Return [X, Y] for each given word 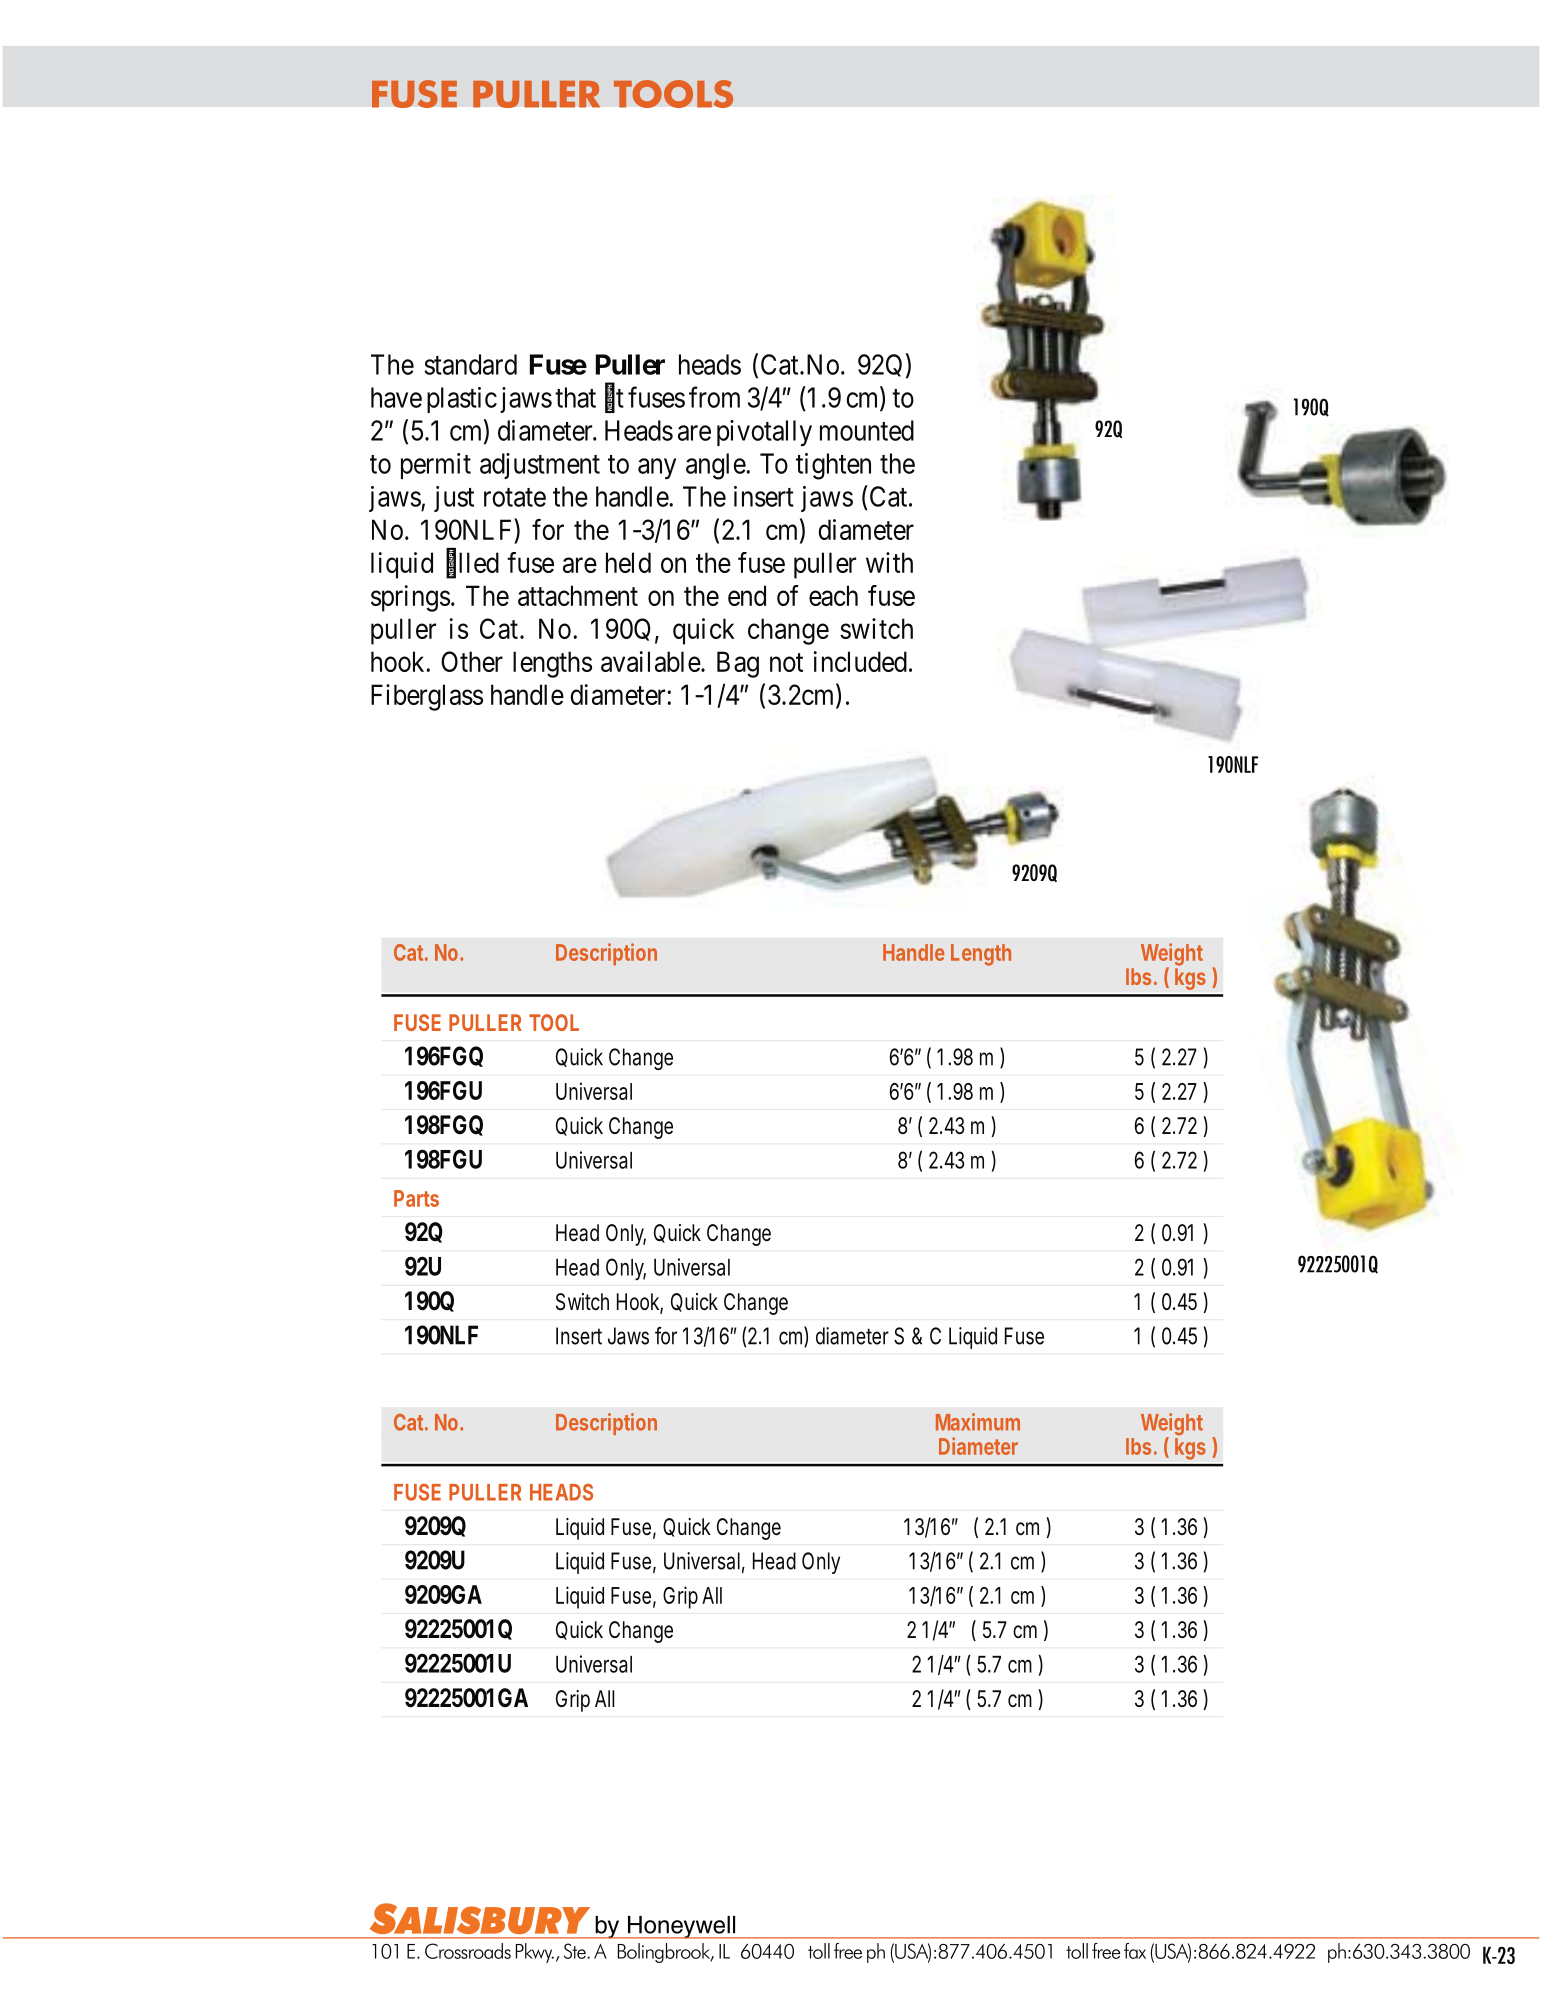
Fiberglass [427, 697]
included [860, 661]
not [786, 662]
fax [1135, 1951]
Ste [576, 1951]
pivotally [764, 433]
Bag [738, 664]
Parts [416, 1198]
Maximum [978, 1422]
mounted [867, 430]
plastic [462, 400]
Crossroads [468, 1951]
